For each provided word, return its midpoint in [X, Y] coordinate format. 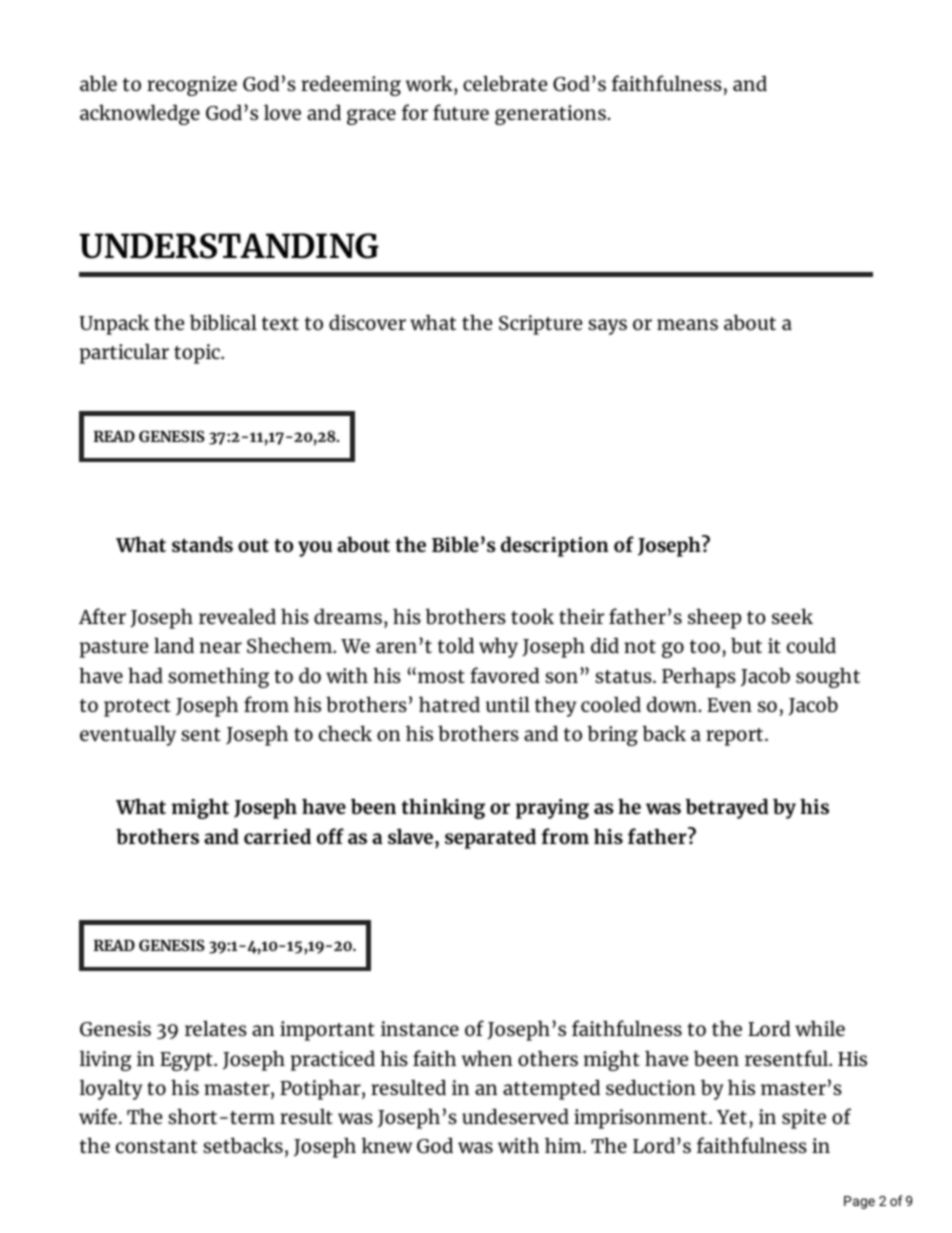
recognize [192, 86]
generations [550, 115]
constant [156, 1146]
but [746, 645]
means [687, 324]
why [498, 647]
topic [198, 354]
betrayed [726, 808]
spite [804, 1119]
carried [277, 836]
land [174, 645]
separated [490, 838]
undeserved [515, 1116]
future [461, 112]
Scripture [540, 325]
